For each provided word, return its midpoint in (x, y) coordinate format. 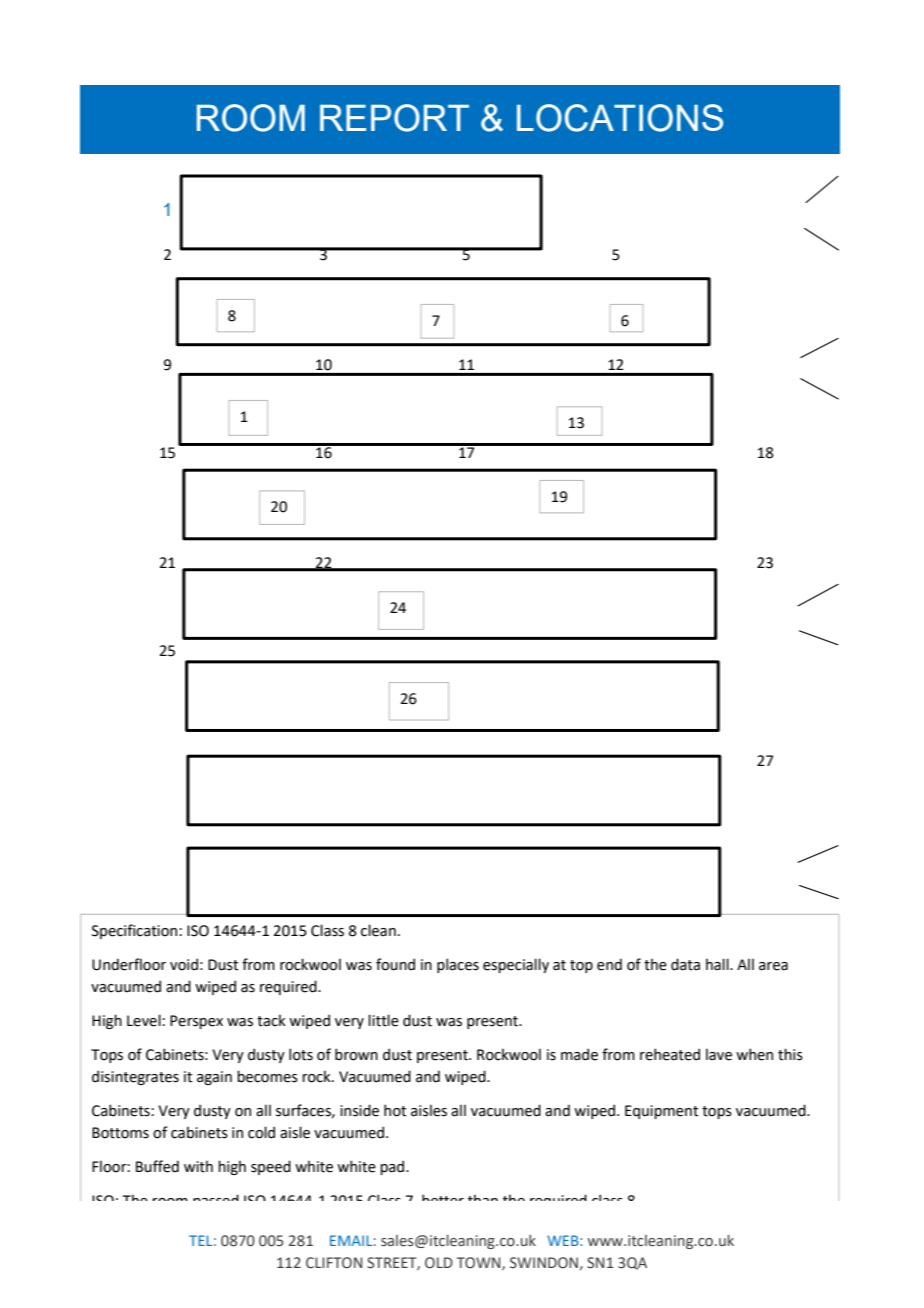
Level (144, 1020)
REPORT (394, 118)
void (184, 964)
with (198, 1166)
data (685, 964)
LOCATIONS (620, 118)
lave (719, 1054)
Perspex (196, 1022)
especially (516, 965)
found (395, 964)
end (609, 964)
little (383, 1020)
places (458, 965)
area (773, 966)
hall (718, 964)
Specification (134, 931)
